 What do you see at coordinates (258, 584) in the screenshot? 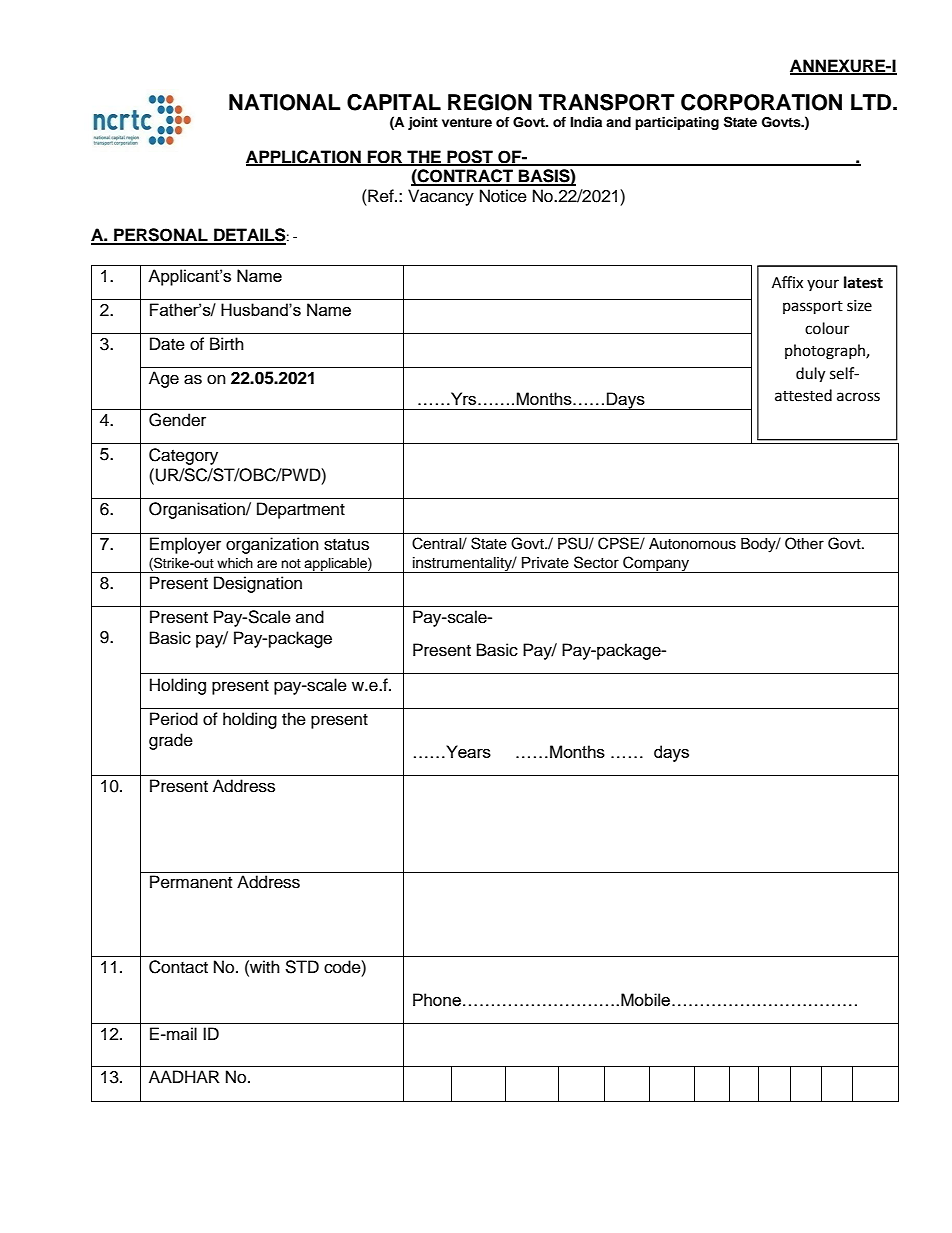
I see `Designation` at bounding box center [258, 584].
